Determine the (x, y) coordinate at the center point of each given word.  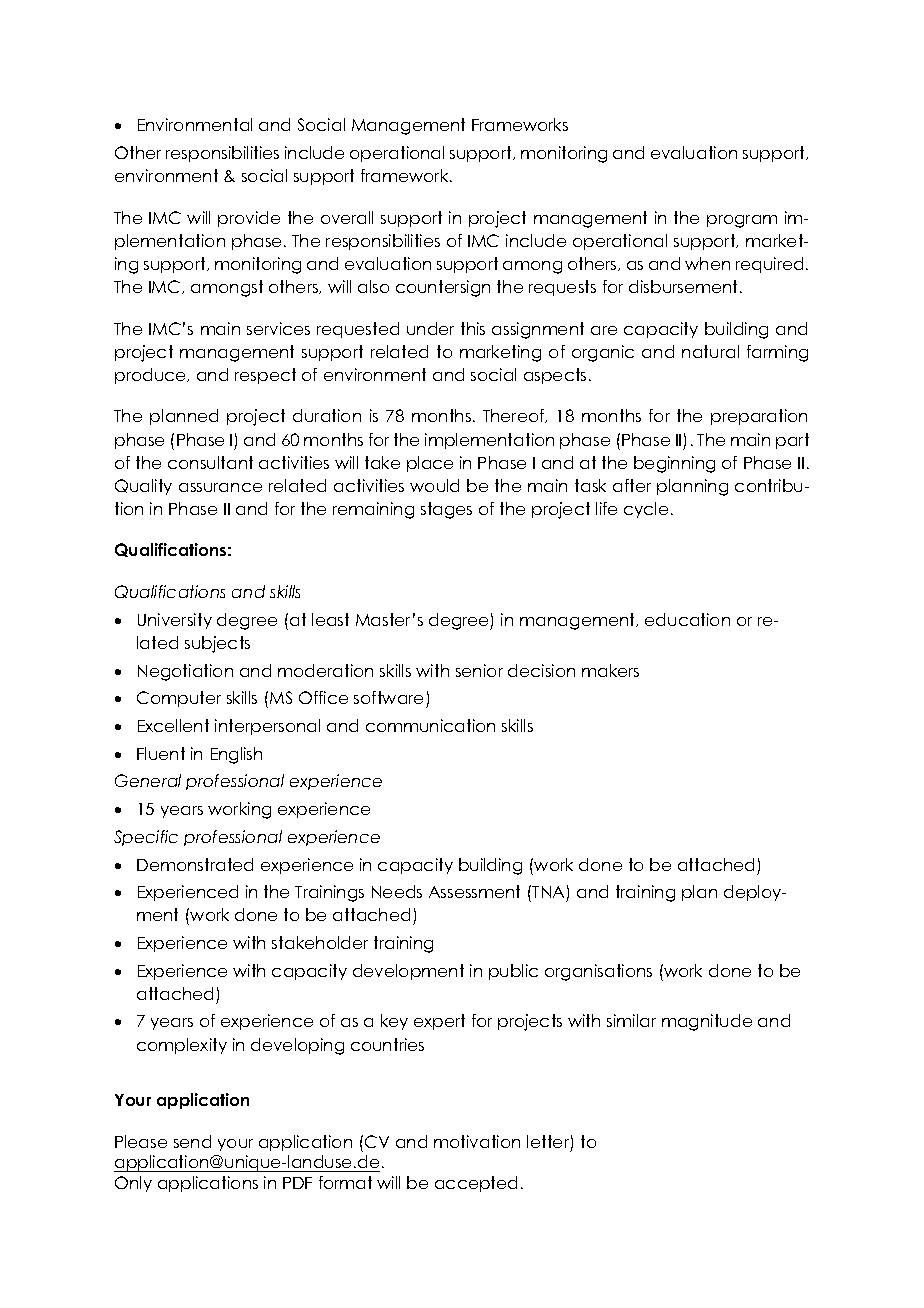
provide (249, 219)
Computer (179, 699)
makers (610, 670)
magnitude (707, 1022)
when (707, 263)
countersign (443, 288)
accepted (476, 1184)
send (192, 1141)
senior (479, 670)
